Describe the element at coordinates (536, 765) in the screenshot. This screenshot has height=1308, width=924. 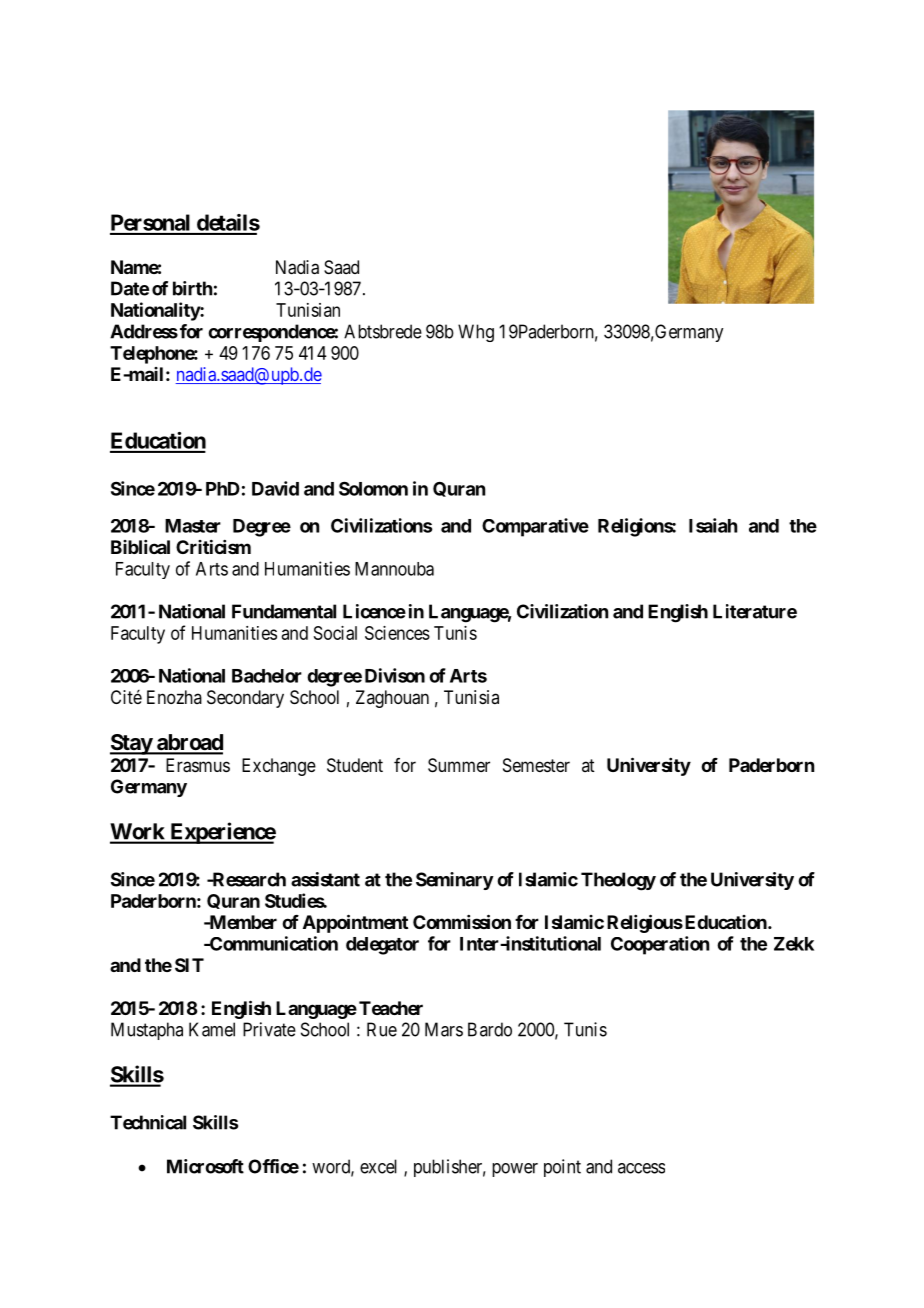
I see `Semester` at that location.
